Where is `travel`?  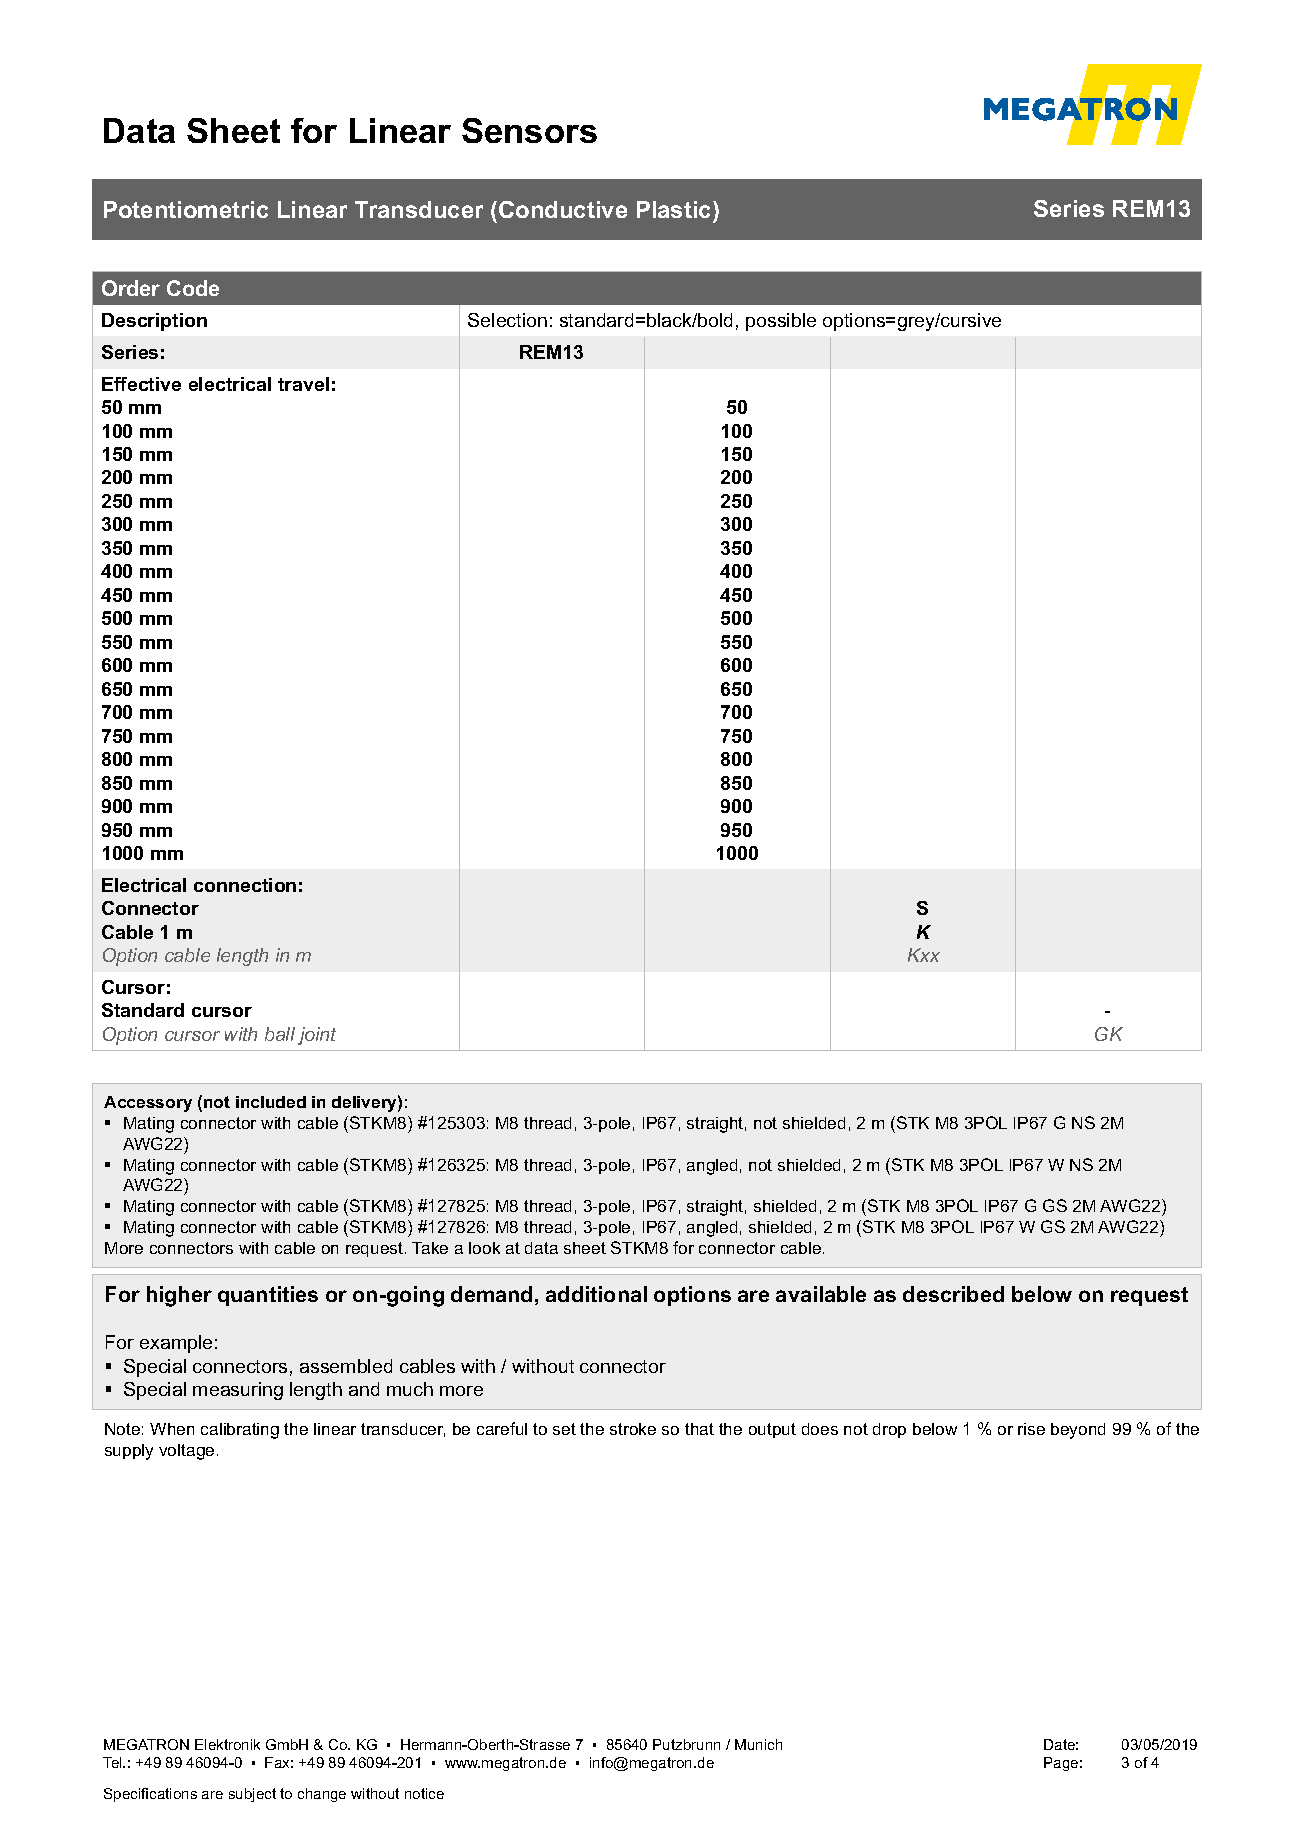
travel is located at coordinates (303, 384).
